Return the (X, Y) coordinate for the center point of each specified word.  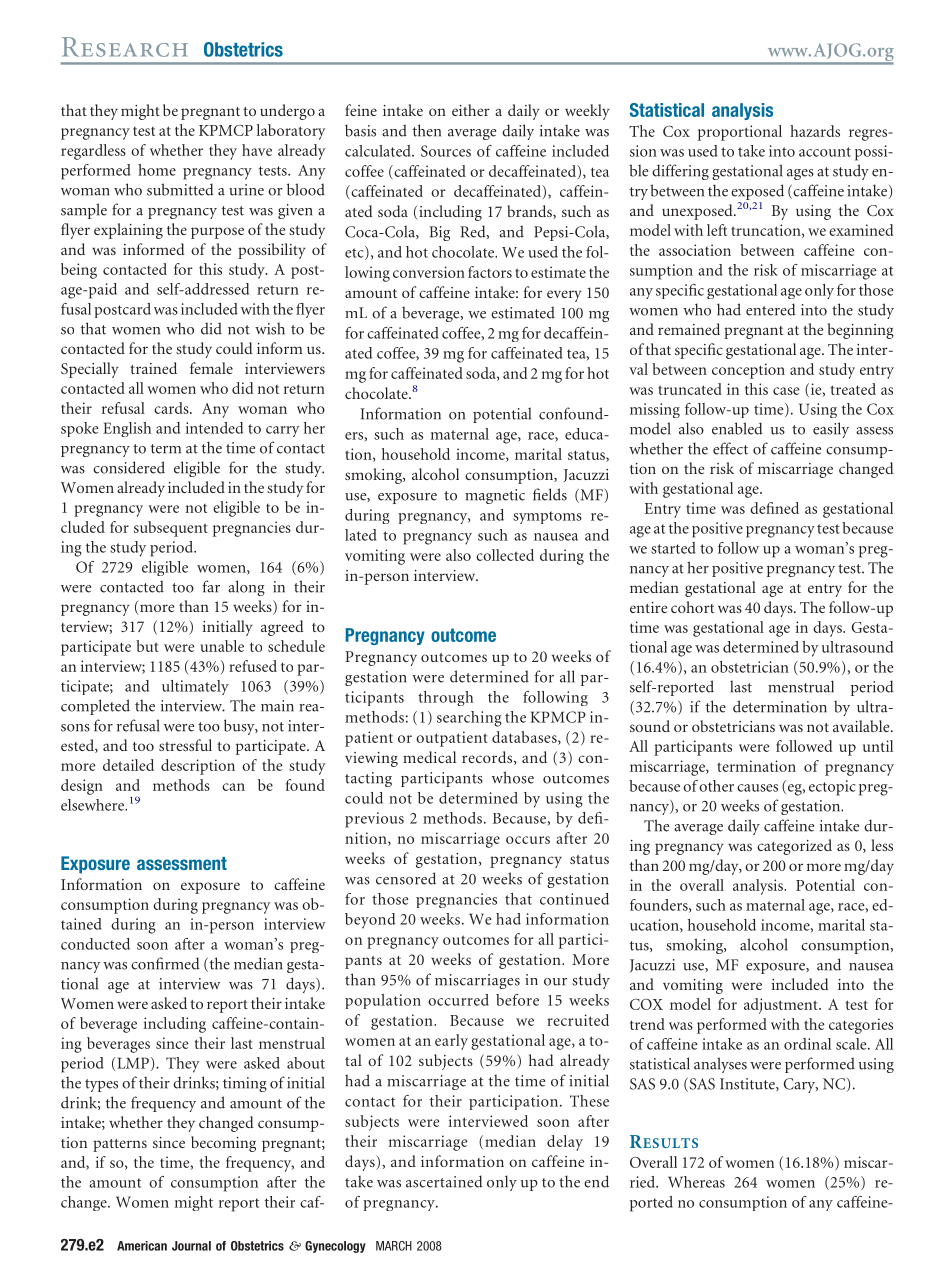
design (82, 787)
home (157, 170)
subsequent (171, 529)
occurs (528, 840)
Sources (446, 151)
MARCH (394, 1246)
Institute (748, 1084)
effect (730, 448)
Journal (191, 1246)
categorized (794, 847)
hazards (815, 131)
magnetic (495, 496)
